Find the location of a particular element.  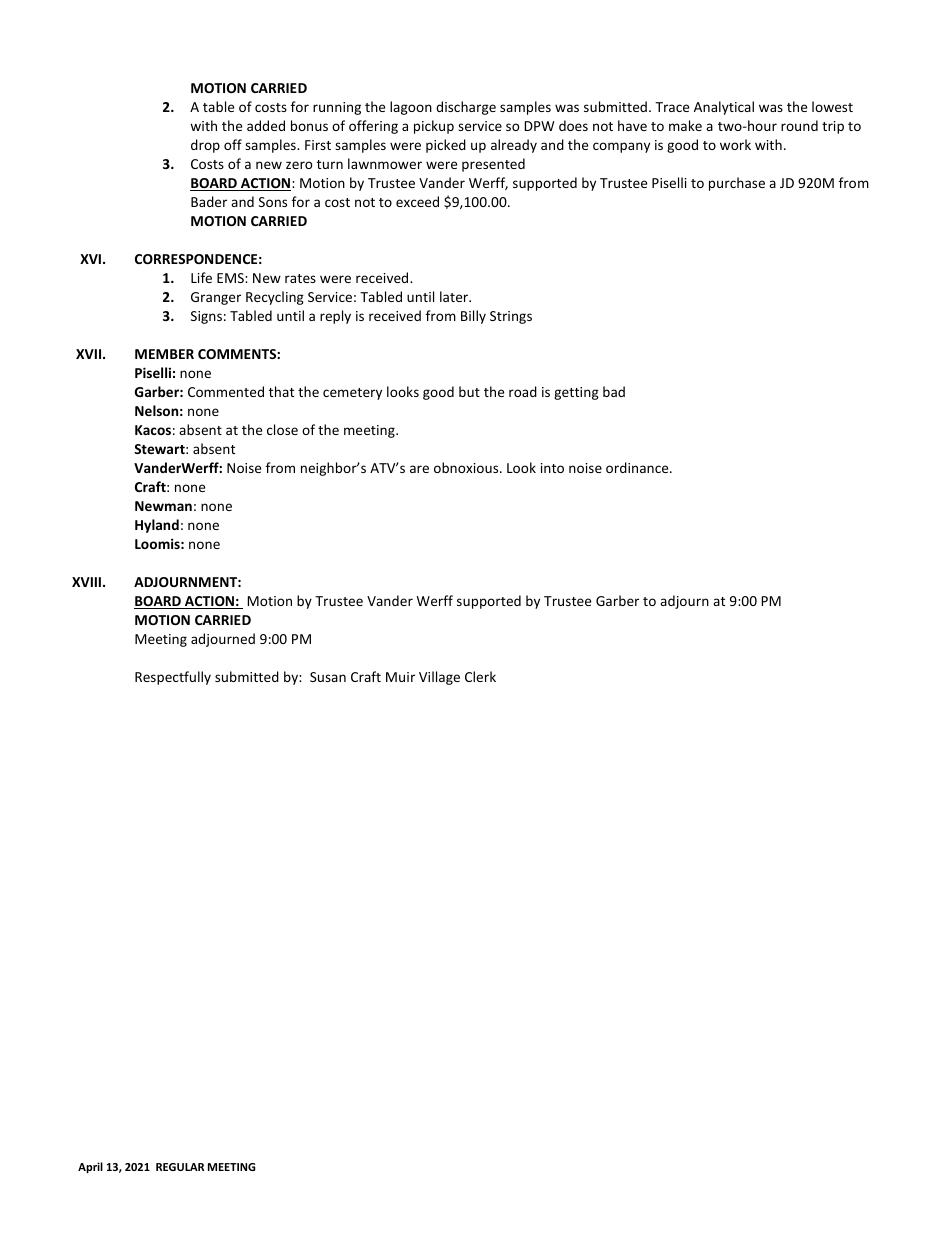

April is located at coordinates (90, 1168).
